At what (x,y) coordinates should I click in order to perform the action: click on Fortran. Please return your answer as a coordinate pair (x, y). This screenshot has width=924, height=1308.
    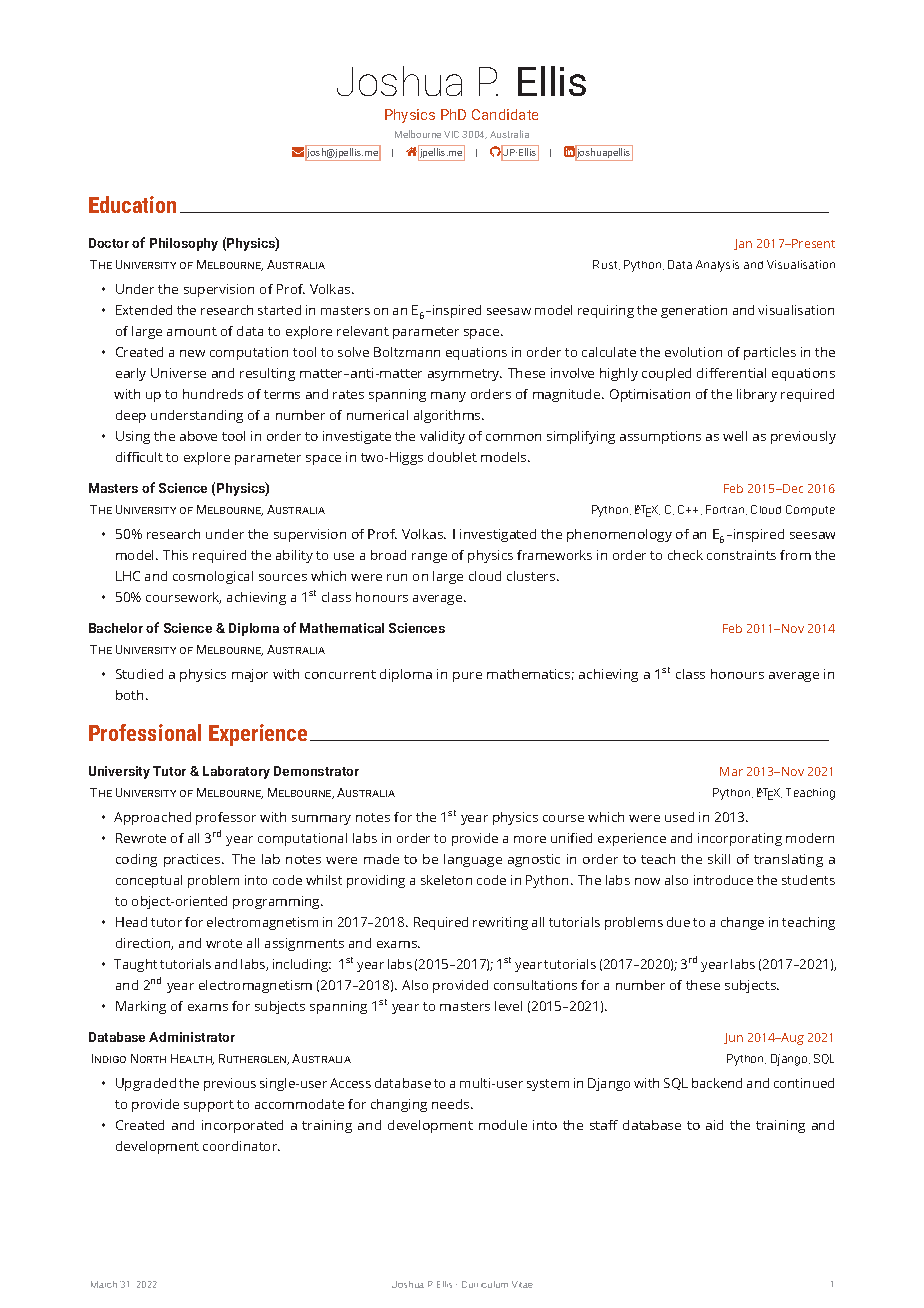
    Looking at the image, I should click on (726, 510).
